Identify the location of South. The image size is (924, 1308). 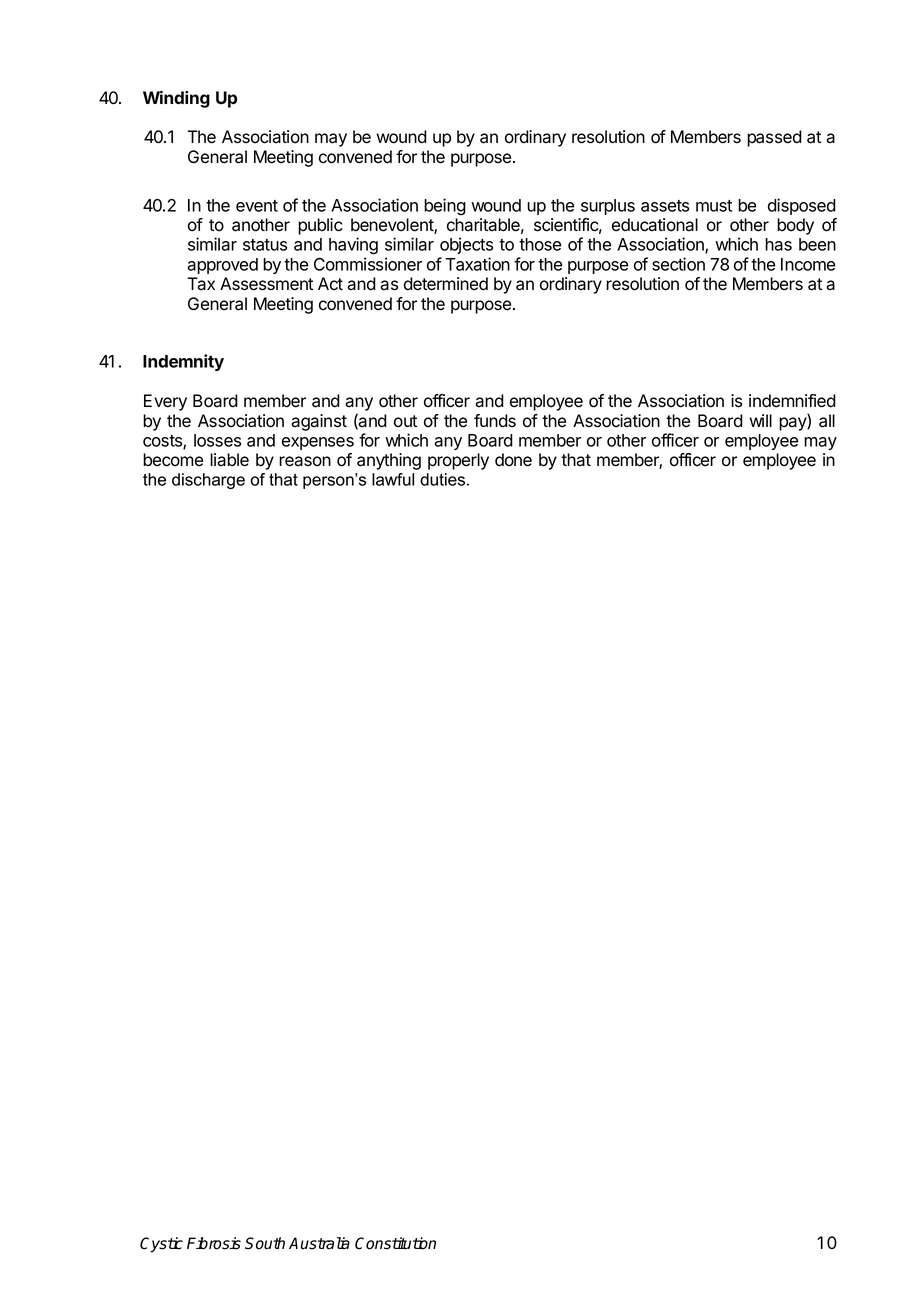
(265, 1243).
